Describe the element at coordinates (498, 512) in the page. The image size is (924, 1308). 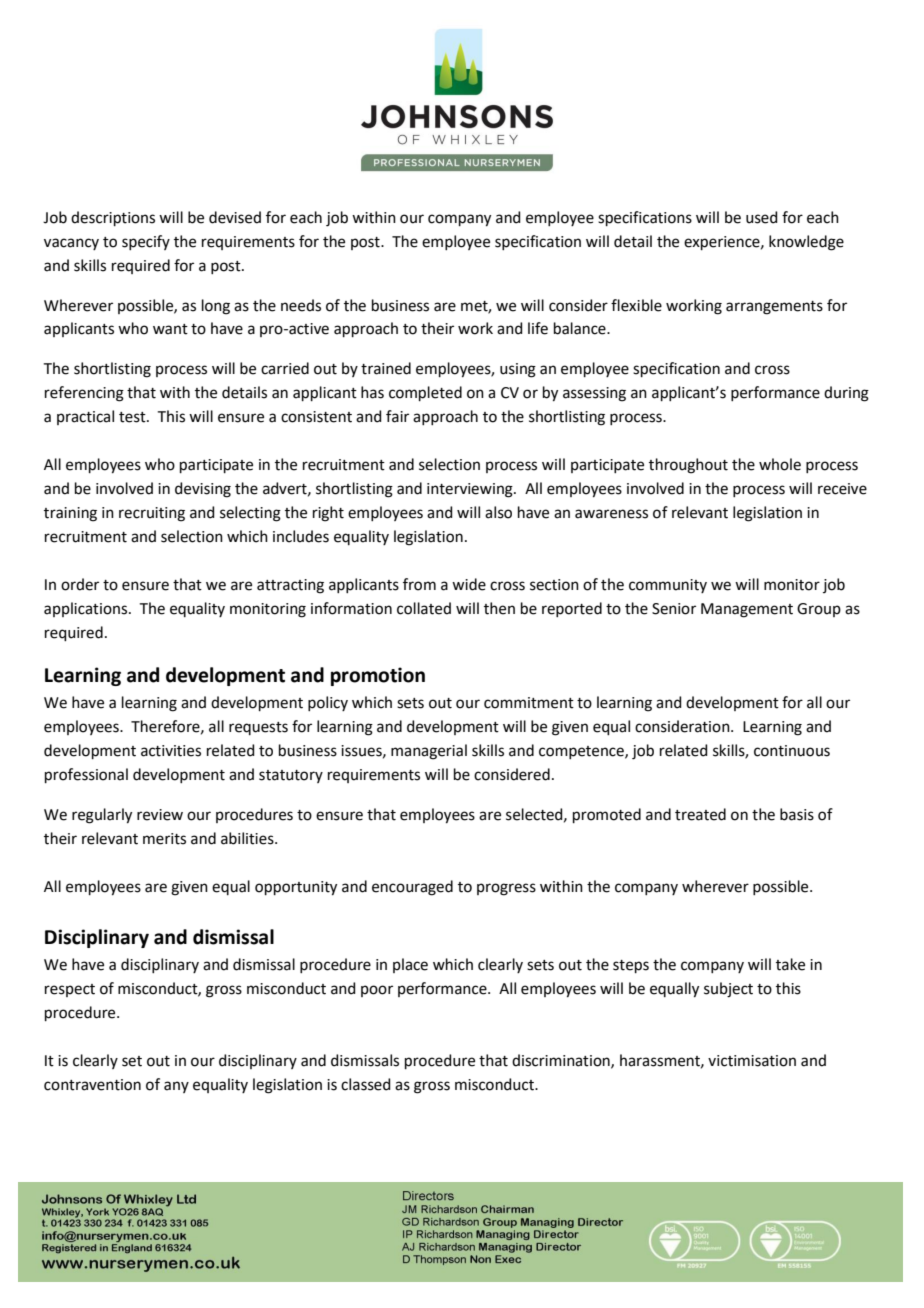
I see `also` at that location.
